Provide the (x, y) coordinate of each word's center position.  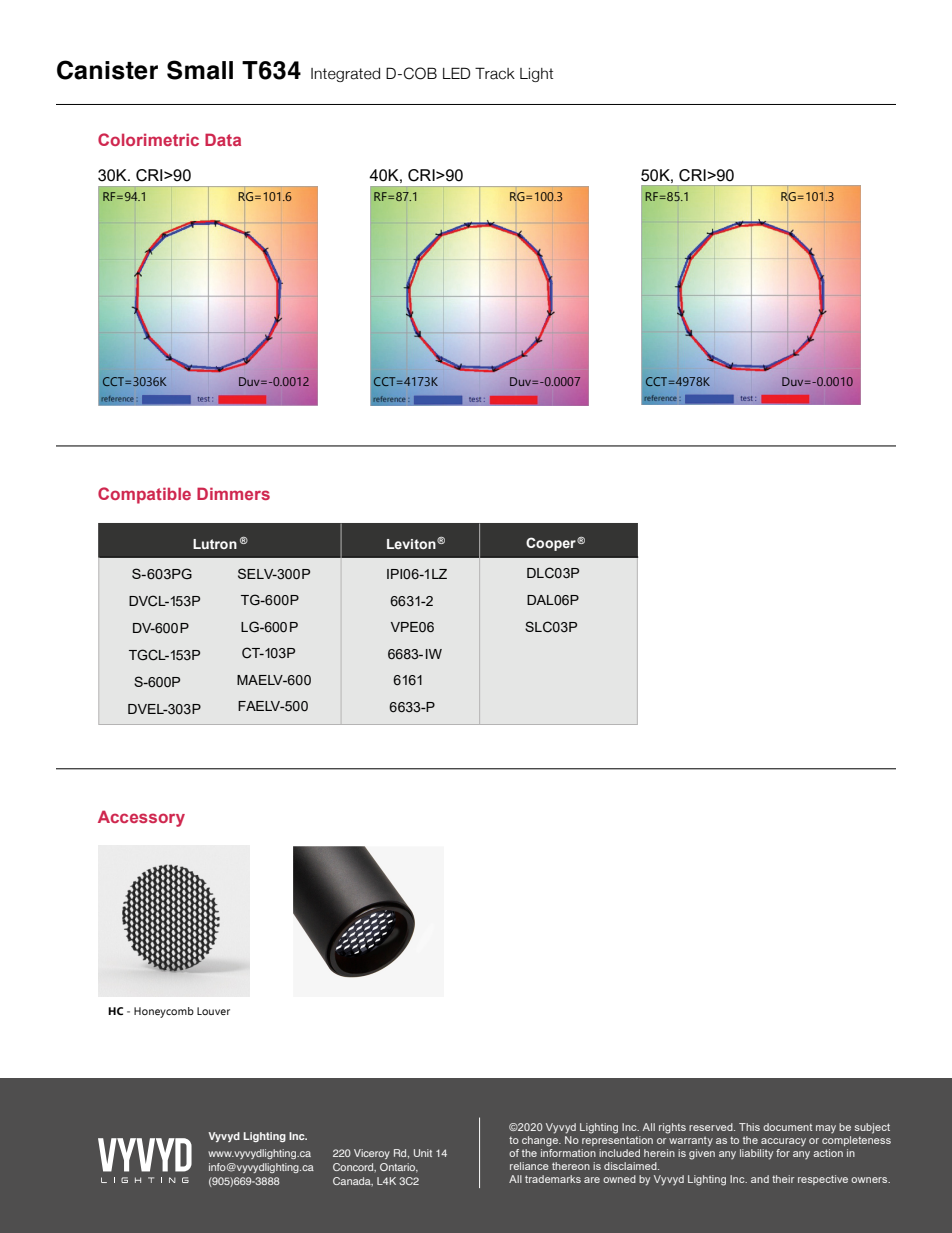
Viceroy (372, 1154)
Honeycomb (164, 1012)
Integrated (345, 75)
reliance (529, 1166)
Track (495, 73)
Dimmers (233, 493)
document (787, 1127)
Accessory (141, 818)
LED (456, 73)
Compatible (144, 495)
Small (200, 70)
